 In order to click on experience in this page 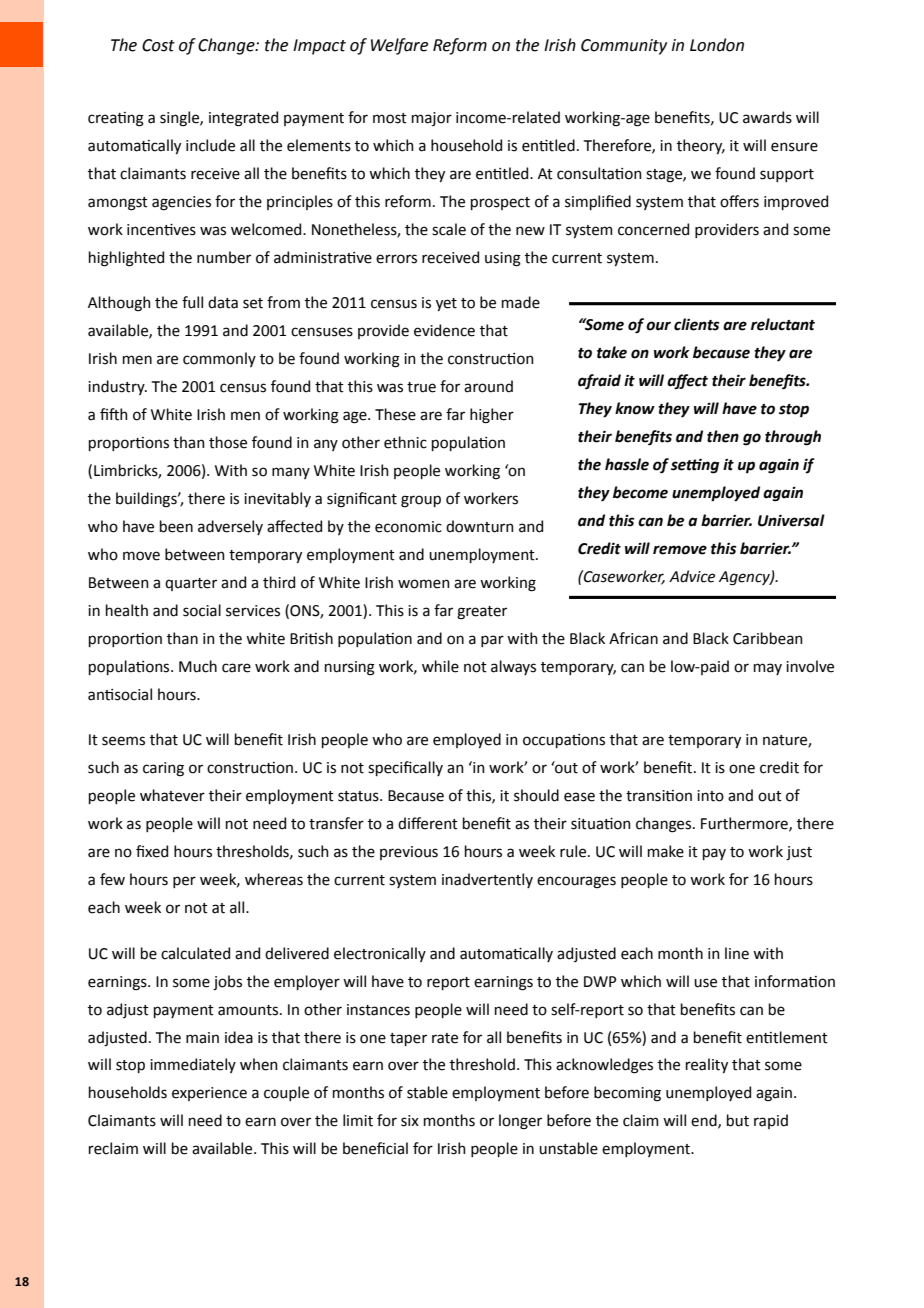, I will do `click(209, 1094)`.
